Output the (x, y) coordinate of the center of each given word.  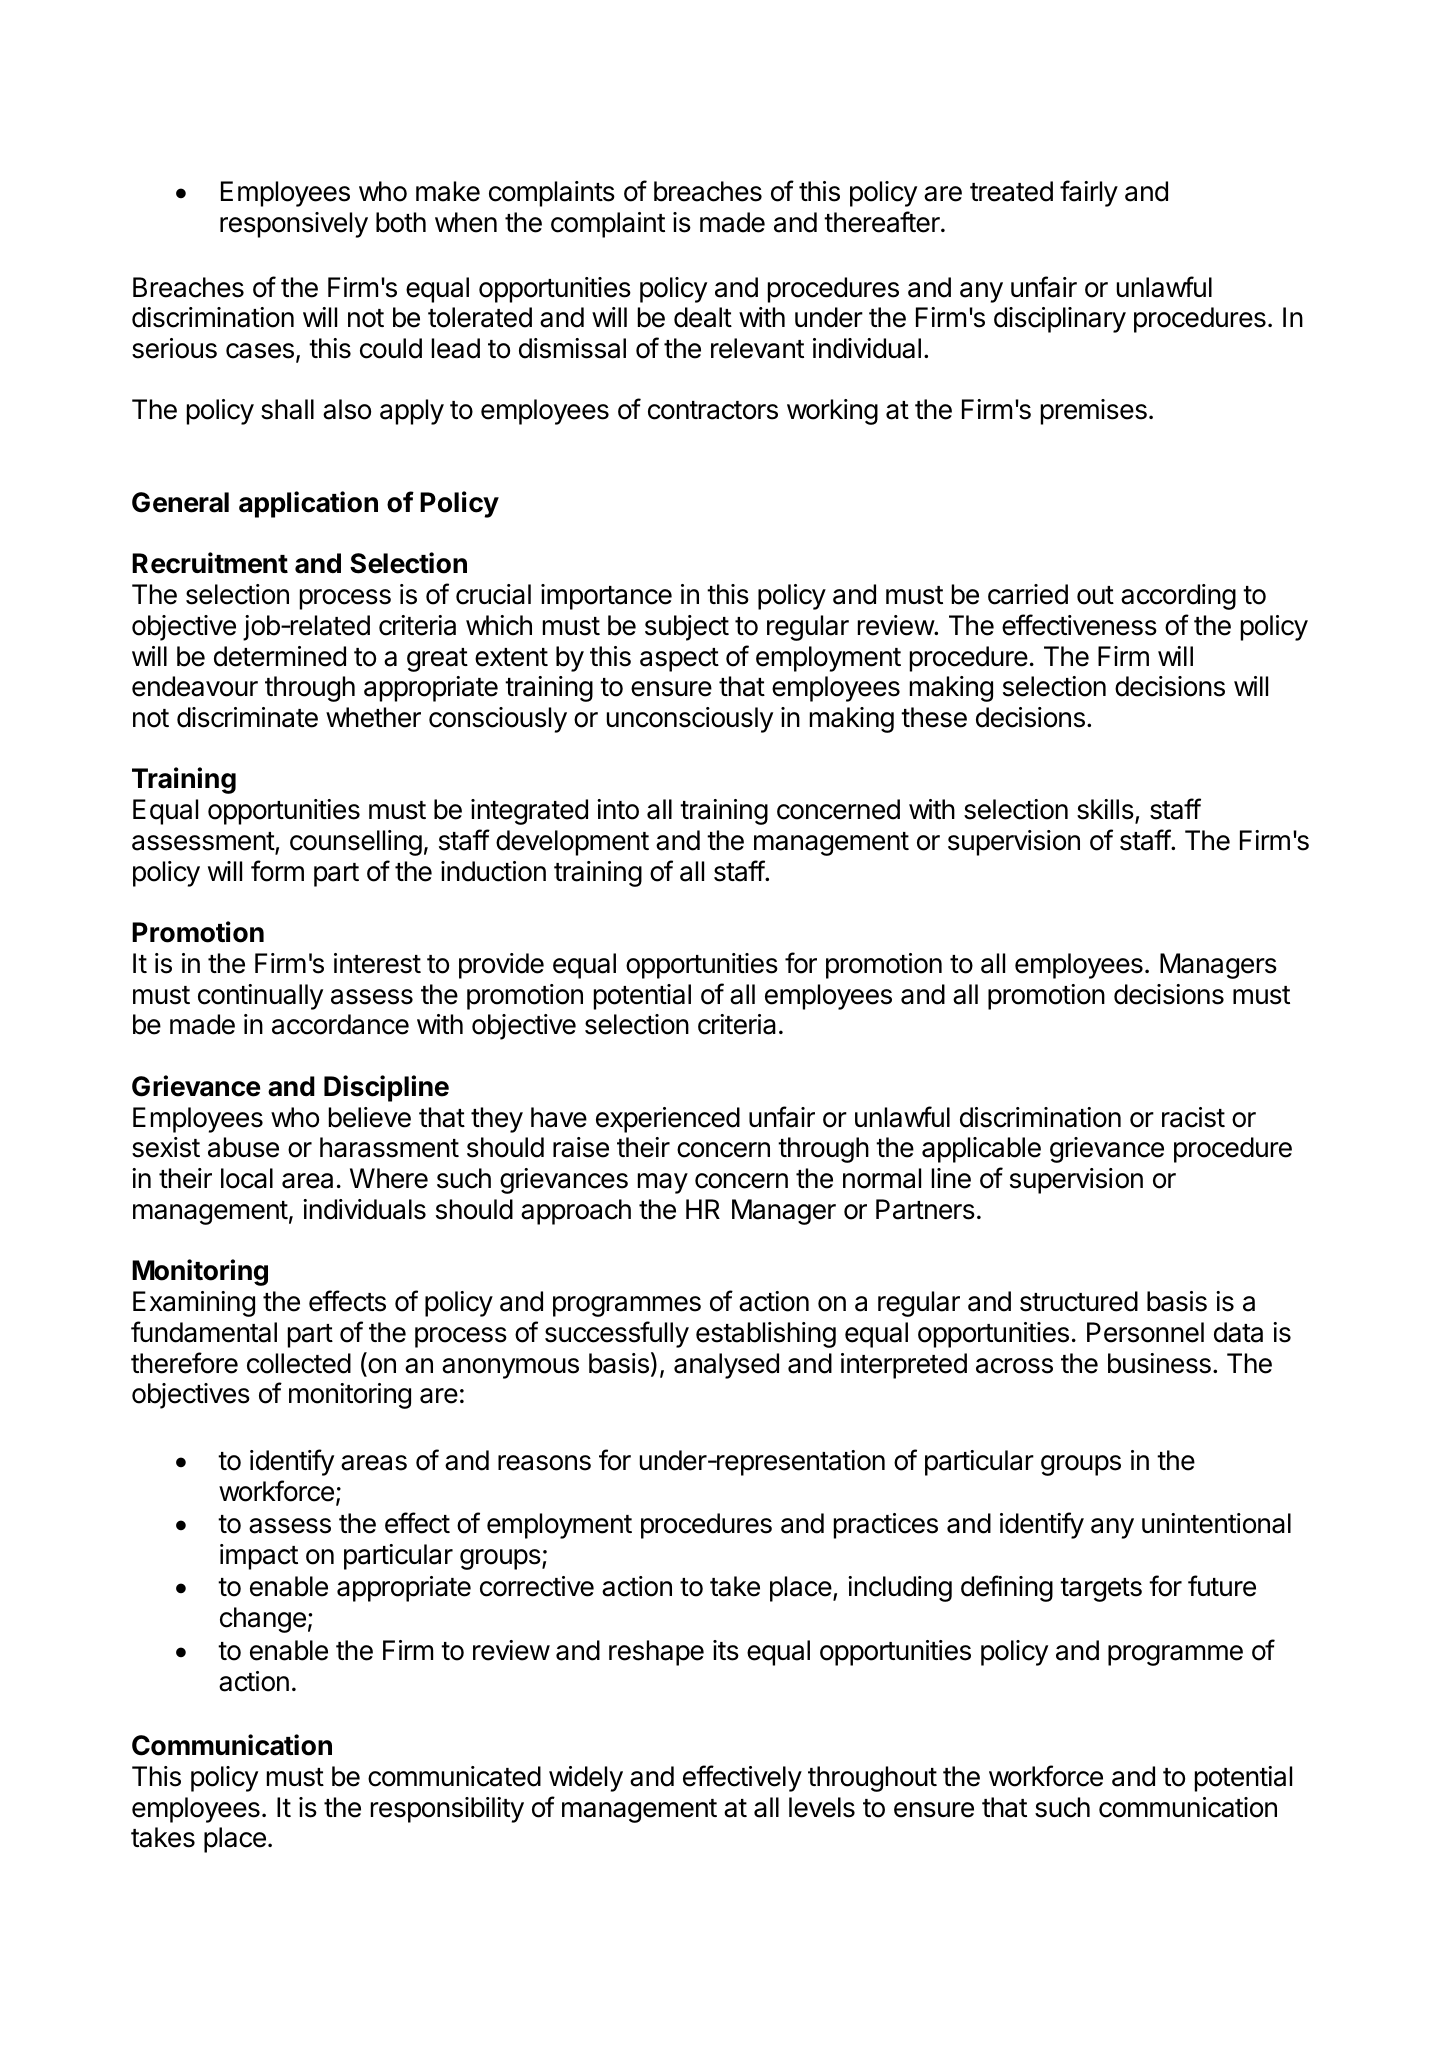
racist (1193, 1117)
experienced (668, 1120)
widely (586, 1779)
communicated (454, 1776)
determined (280, 656)
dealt (703, 317)
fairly (1089, 193)
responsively (294, 225)
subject (687, 628)
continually (260, 997)
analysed (726, 1366)
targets (1101, 1590)
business (1159, 1363)
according (1178, 597)
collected (299, 1363)
